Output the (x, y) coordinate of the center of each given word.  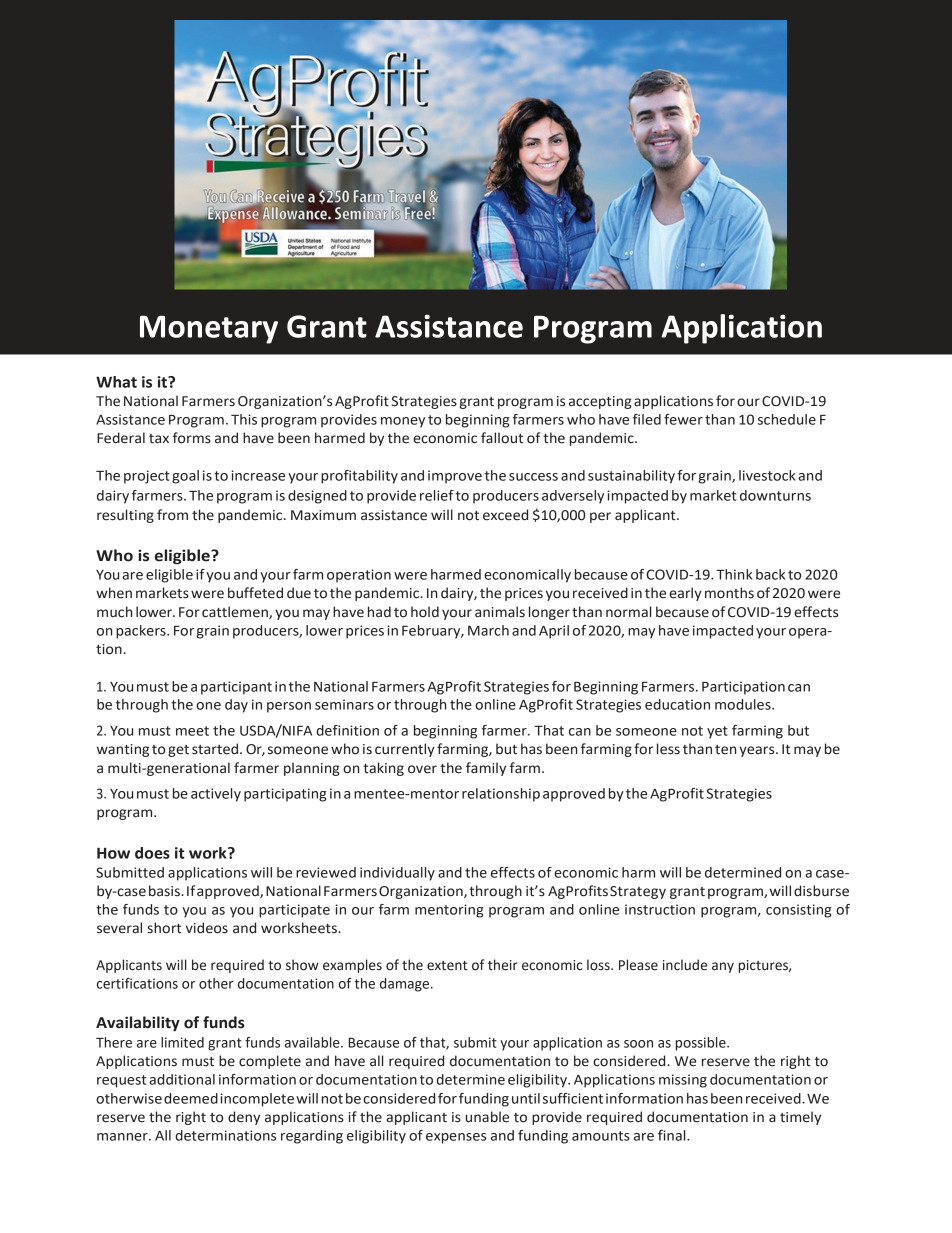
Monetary (209, 330)
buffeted (255, 593)
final (673, 1135)
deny (244, 1118)
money (403, 422)
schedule (787, 419)
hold (425, 612)
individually (397, 874)
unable (487, 1117)
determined (743, 872)
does (152, 853)
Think (734, 574)
